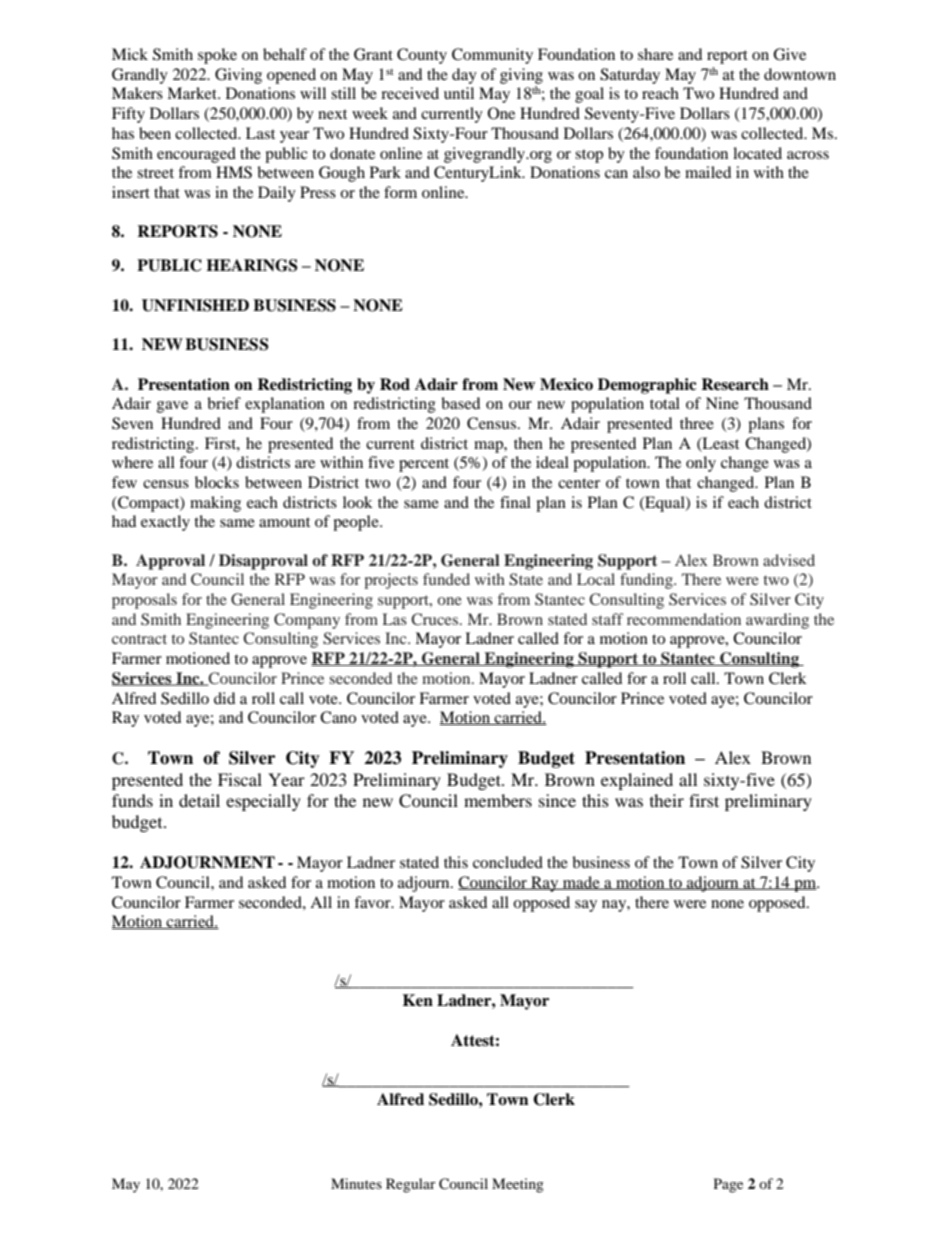 The width and height of the page is (952, 1233). I want to click on members, so click(498, 800).
